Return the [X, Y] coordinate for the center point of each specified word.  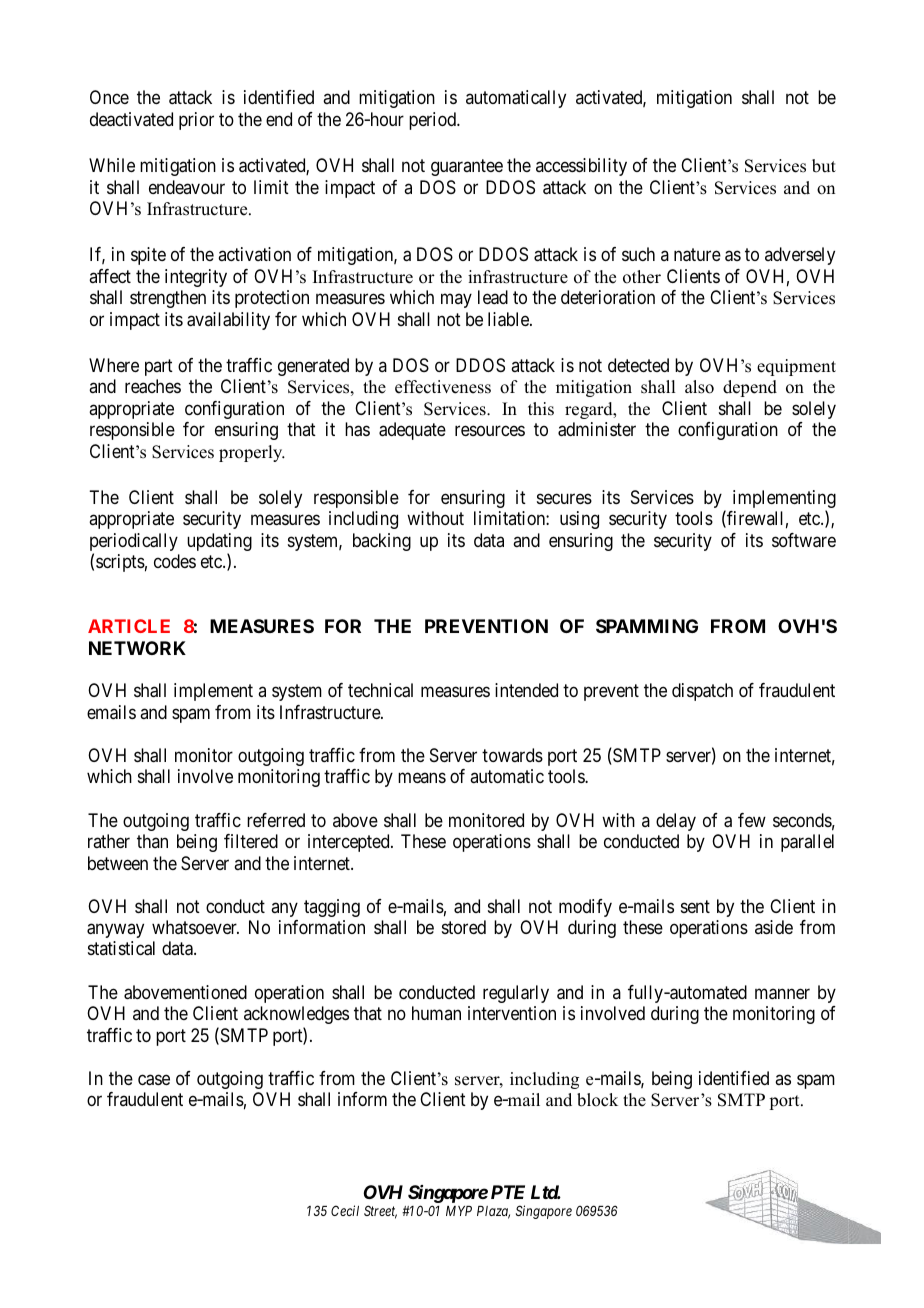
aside [774, 927]
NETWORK [137, 648]
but [824, 166]
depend [750, 388]
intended [526, 690]
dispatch [702, 692]
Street [380, 1212]
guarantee [467, 167]
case [154, 1080]
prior [196, 121]
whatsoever [195, 927]
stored [464, 927]
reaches [153, 386]
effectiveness [443, 387]
